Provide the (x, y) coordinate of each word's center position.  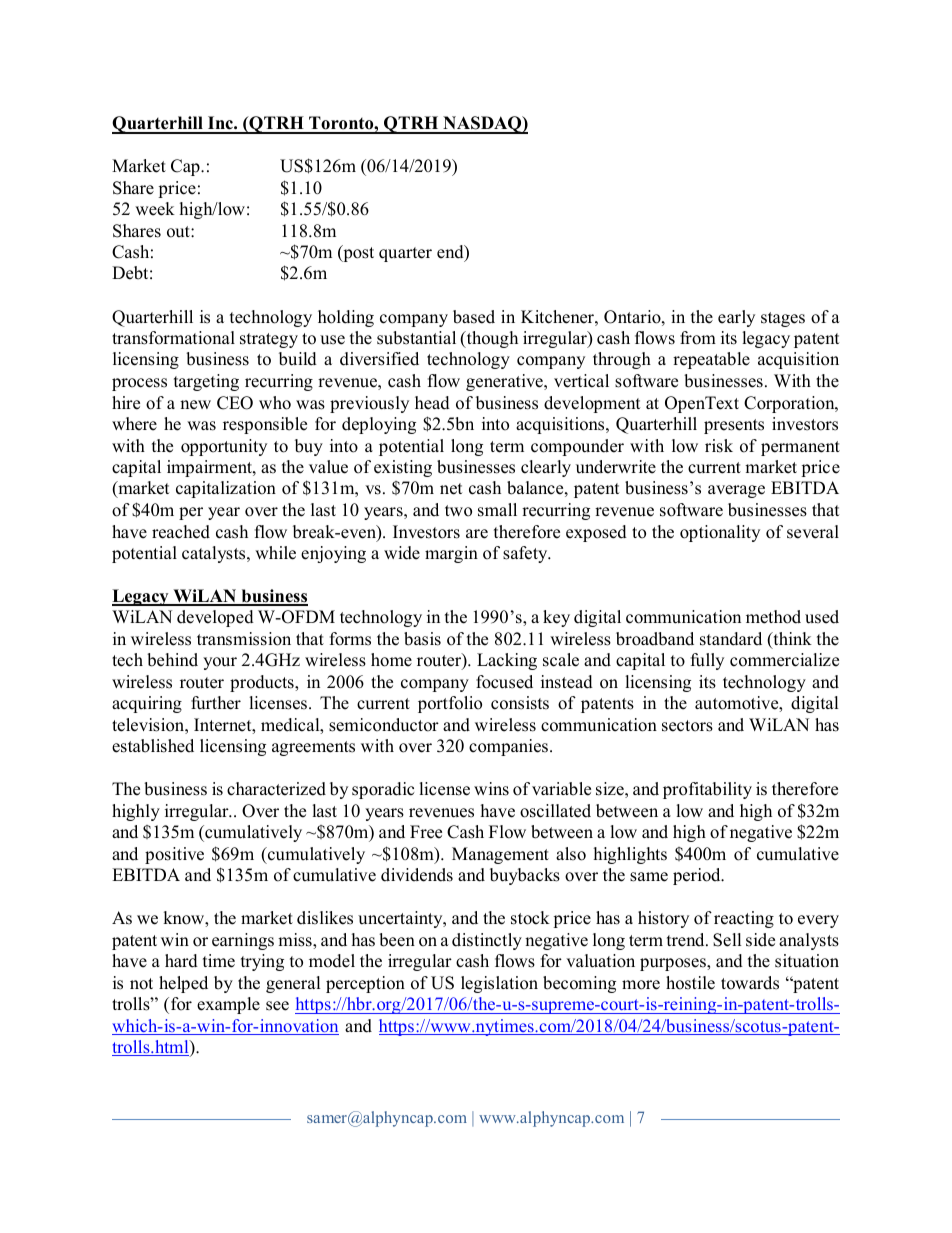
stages (783, 319)
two (458, 511)
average (736, 491)
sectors (687, 726)
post (357, 253)
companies (510, 747)
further (216, 703)
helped (183, 984)
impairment (210, 468)
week (155, 209)
